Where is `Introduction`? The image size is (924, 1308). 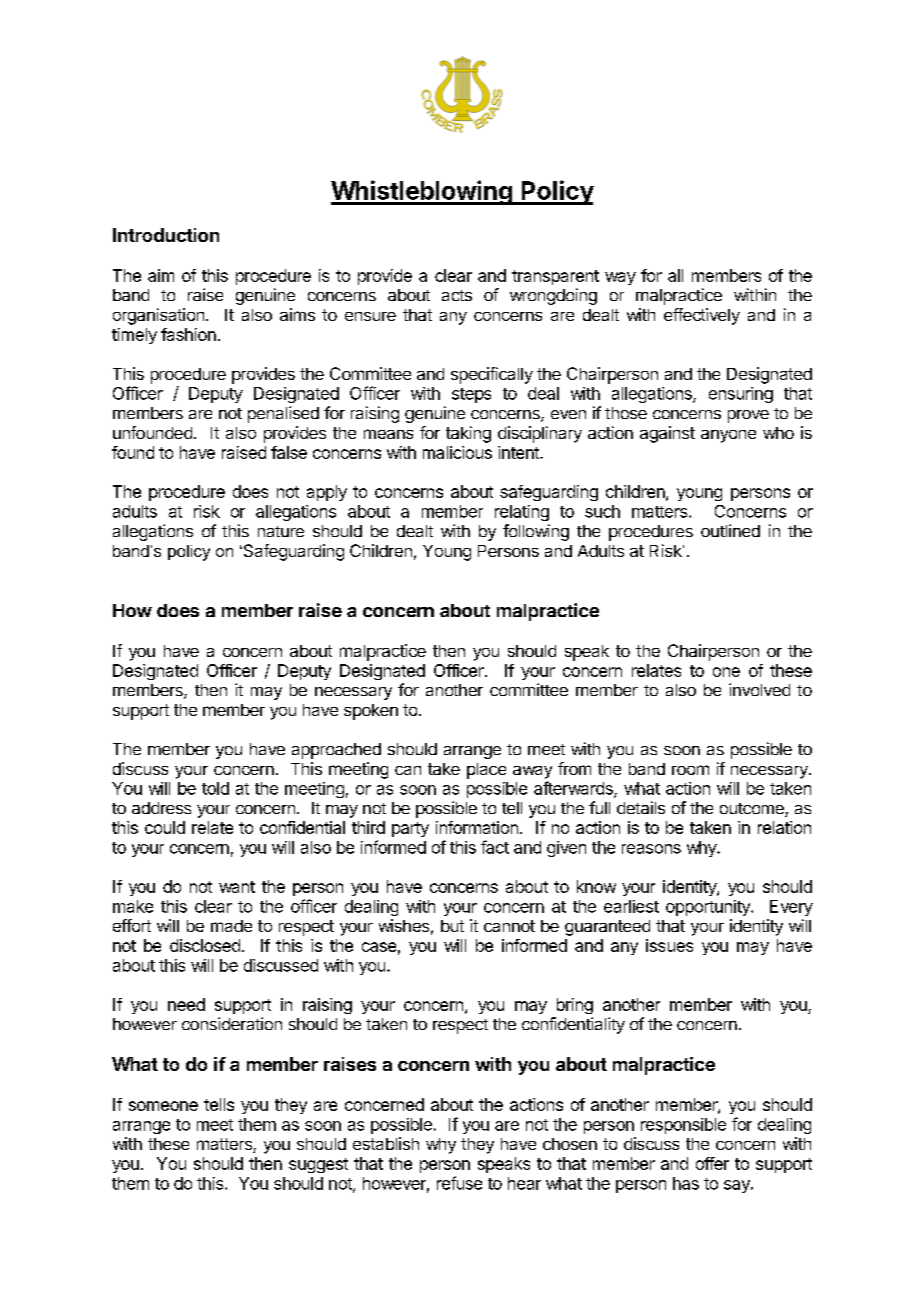 Introduction is located at coordinates (166, 235).
